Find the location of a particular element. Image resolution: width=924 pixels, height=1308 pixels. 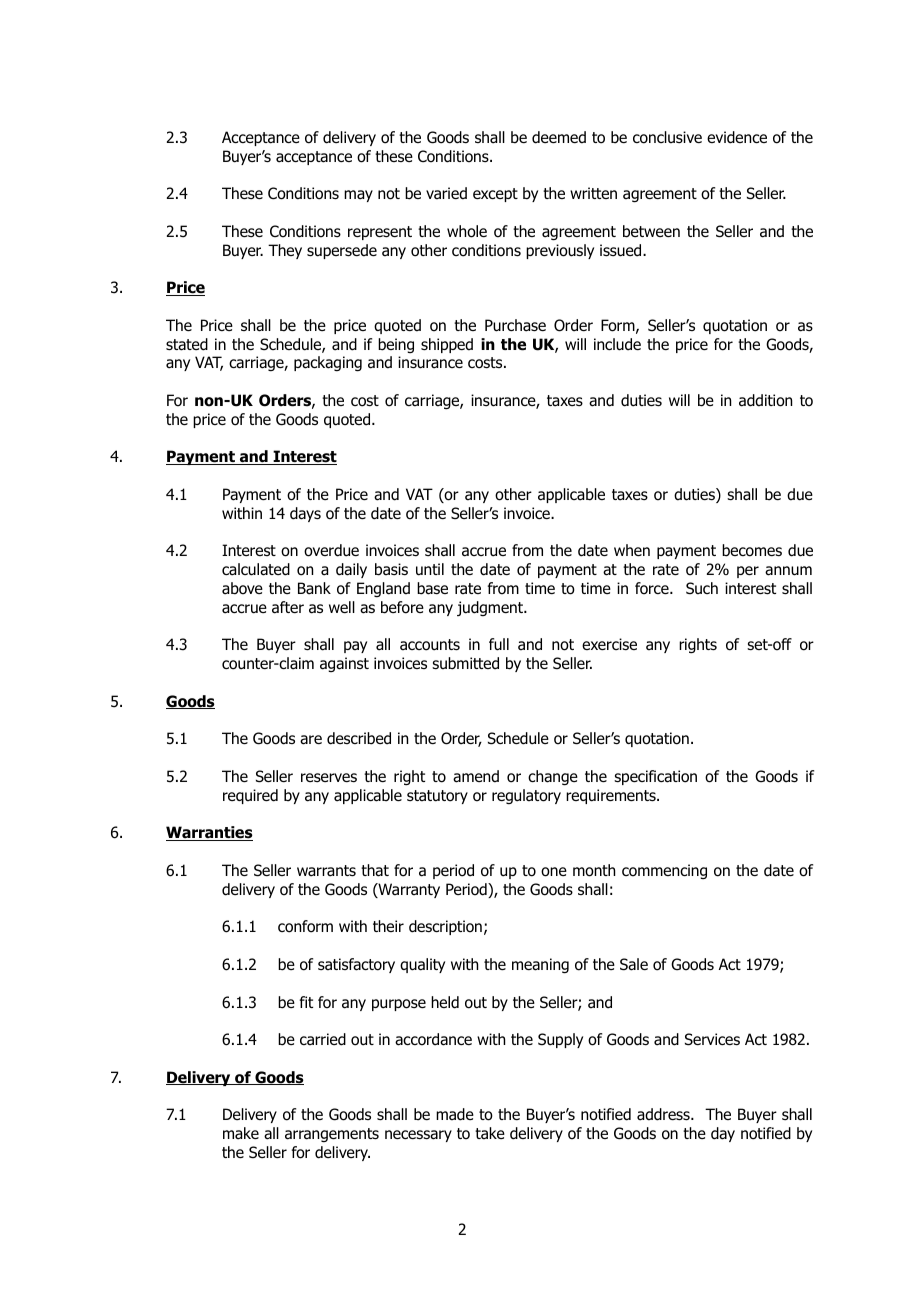

They is located at coordinates (285, 251).
